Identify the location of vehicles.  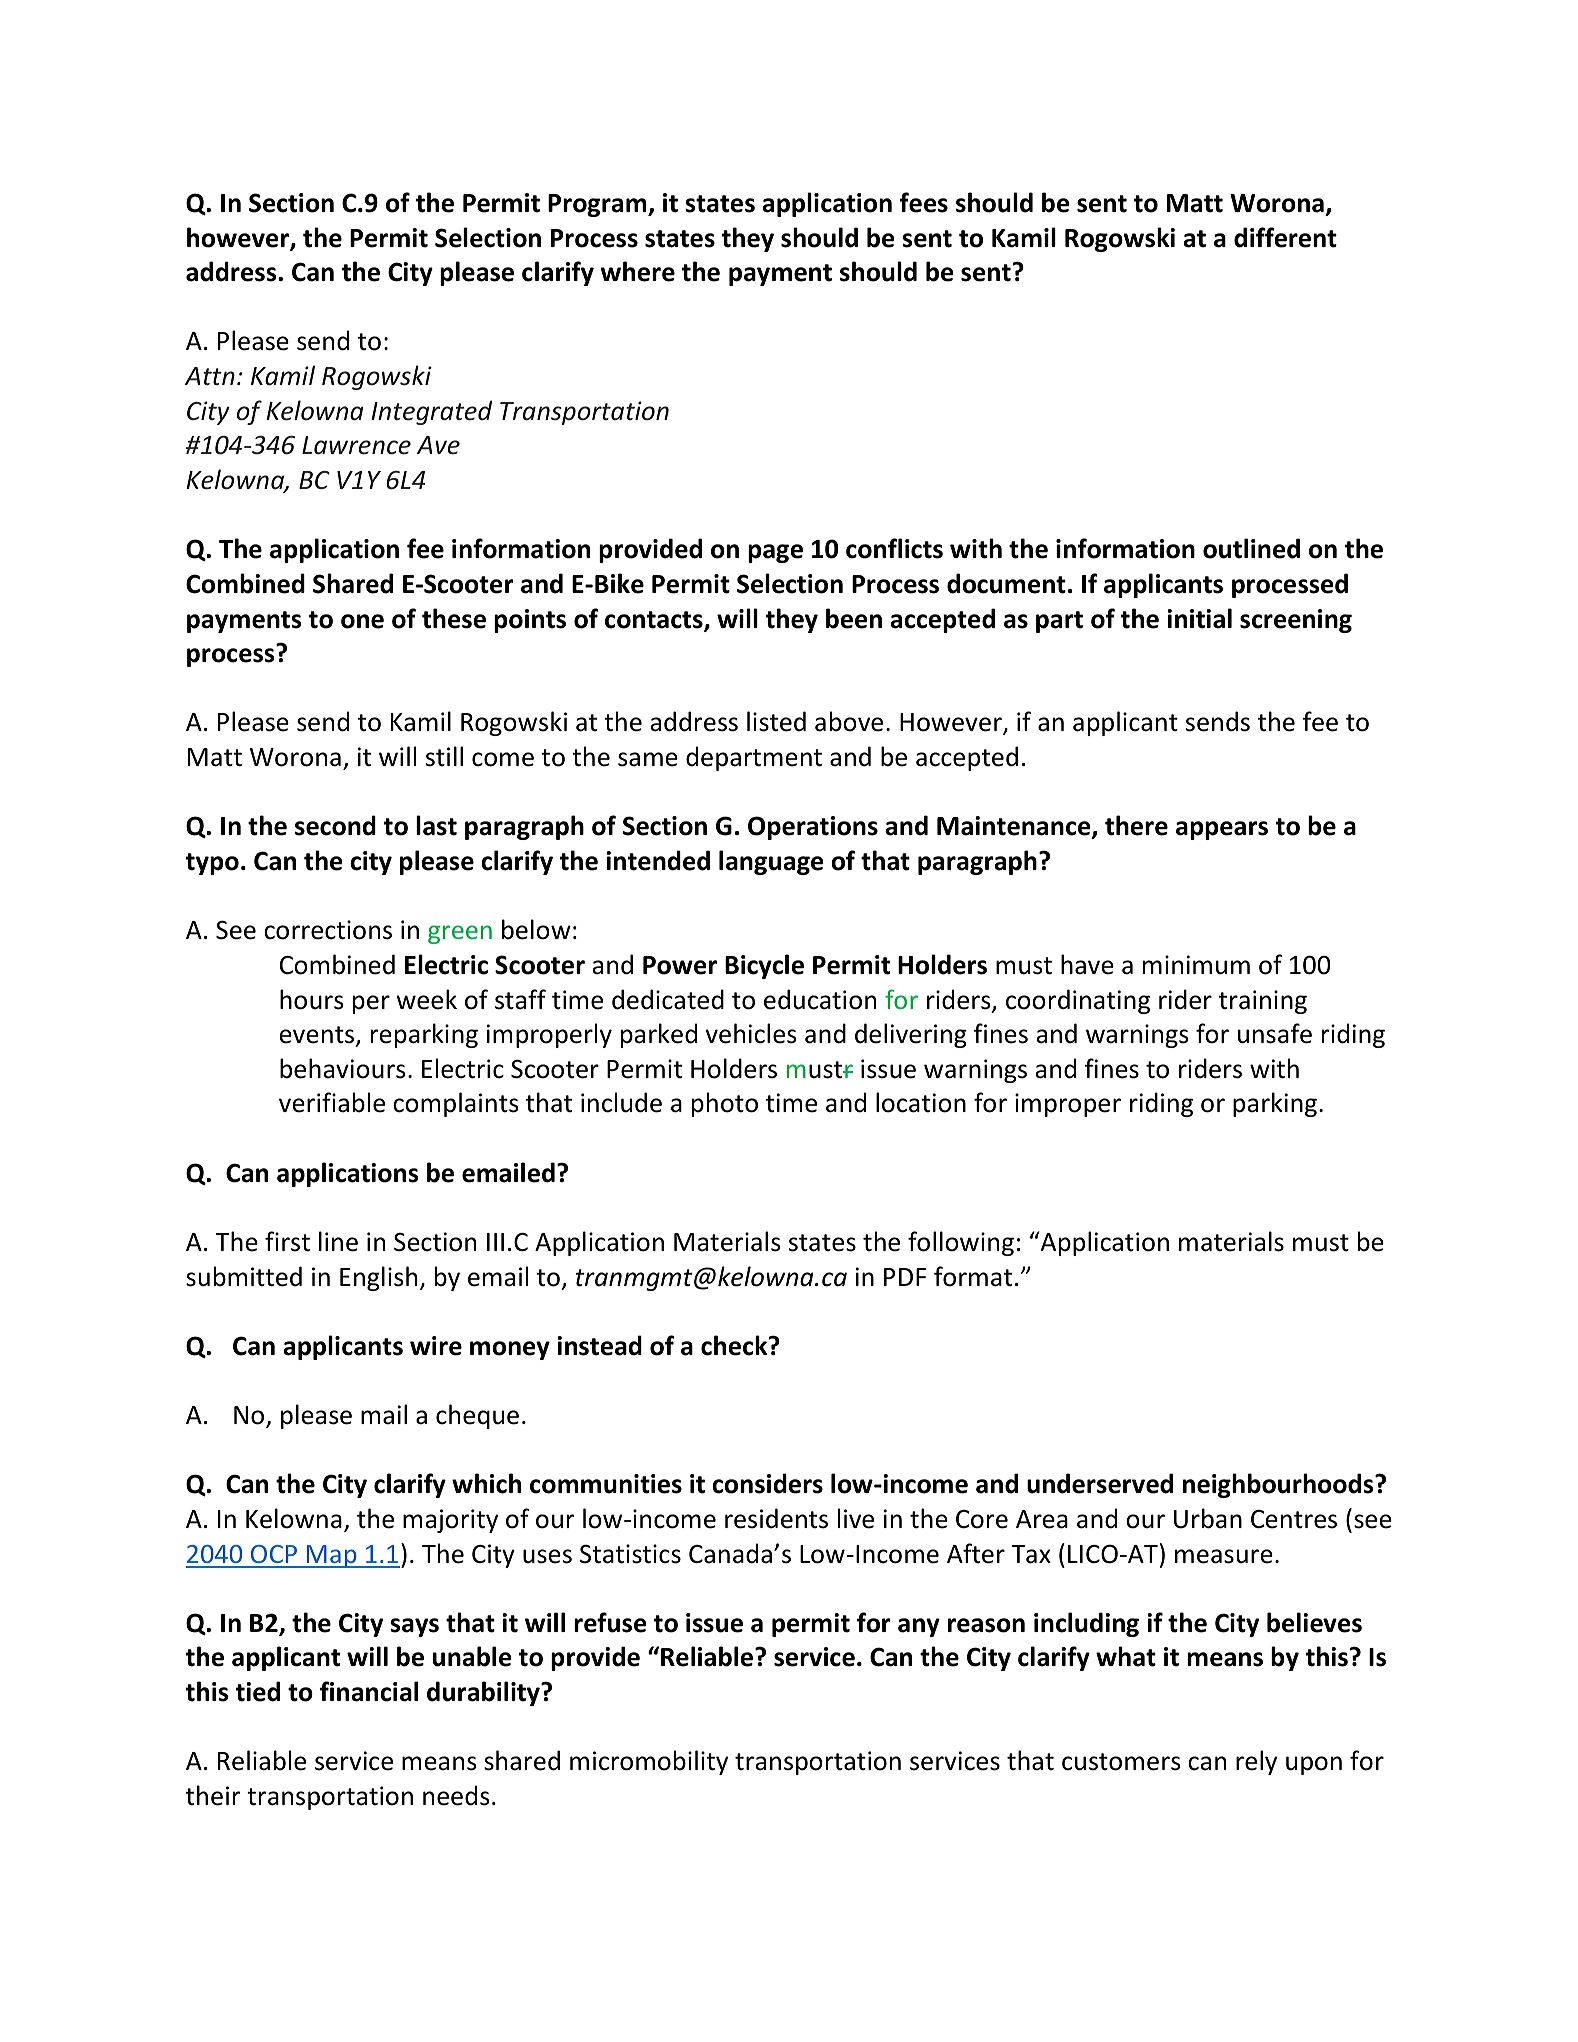
(751, 1033).
